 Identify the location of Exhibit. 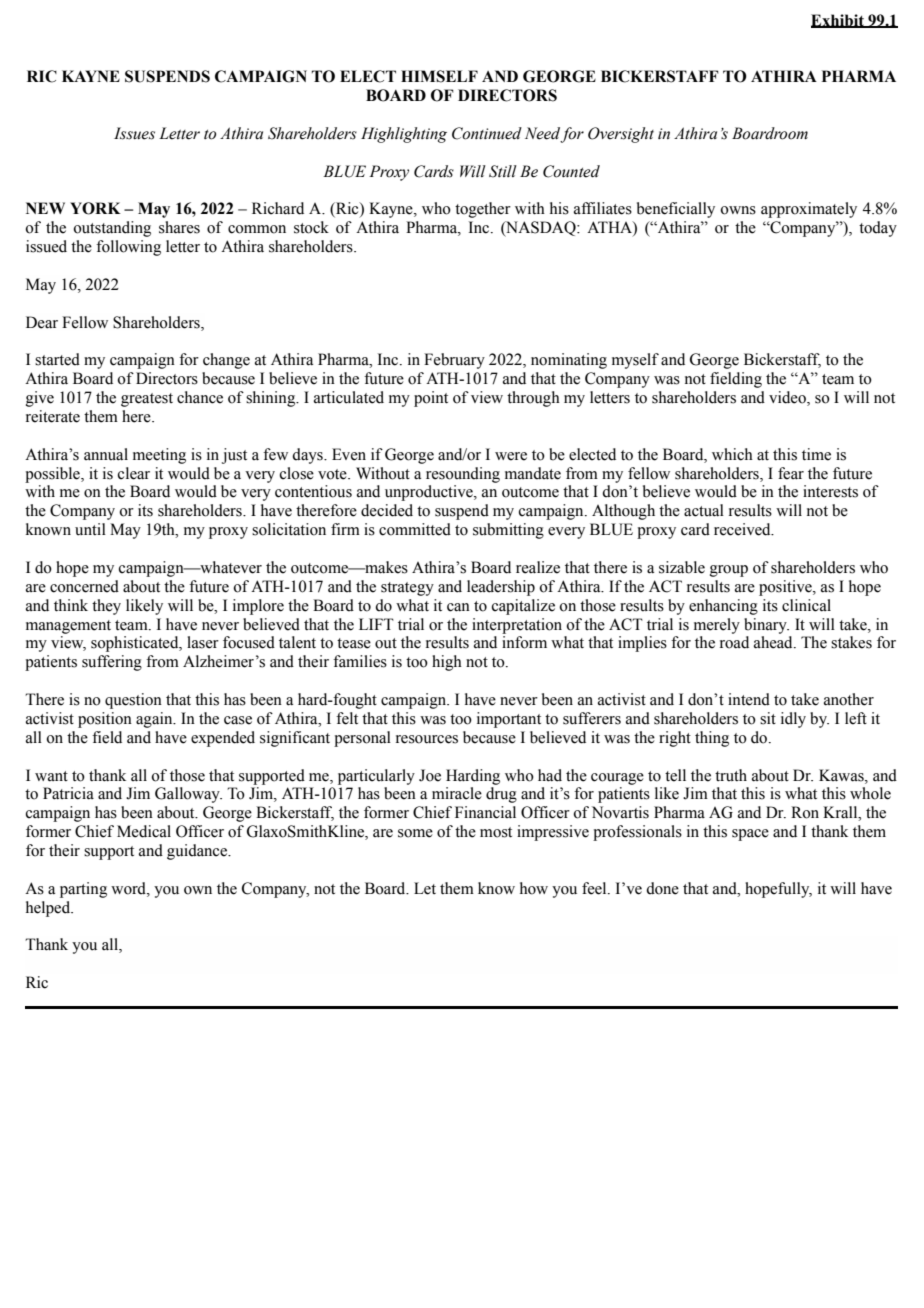
(838, 21).
